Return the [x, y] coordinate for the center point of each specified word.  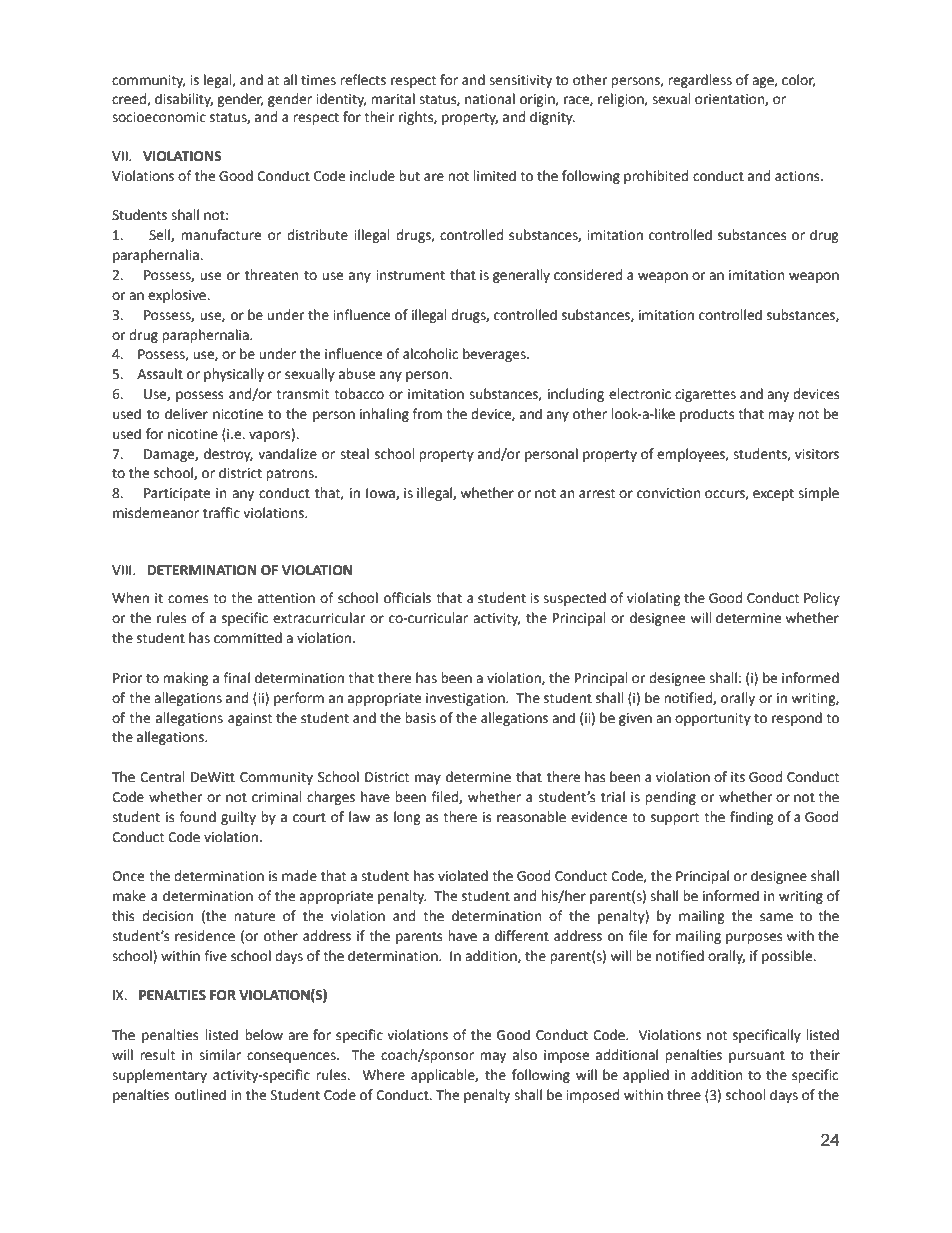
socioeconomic [159, 117]
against [250, 719]
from [427, 414]
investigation [466, 699]
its [738, 777]
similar [220, 1055]
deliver [186, 414]
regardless [700, 81]
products [707, 415]
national [490, 99]
